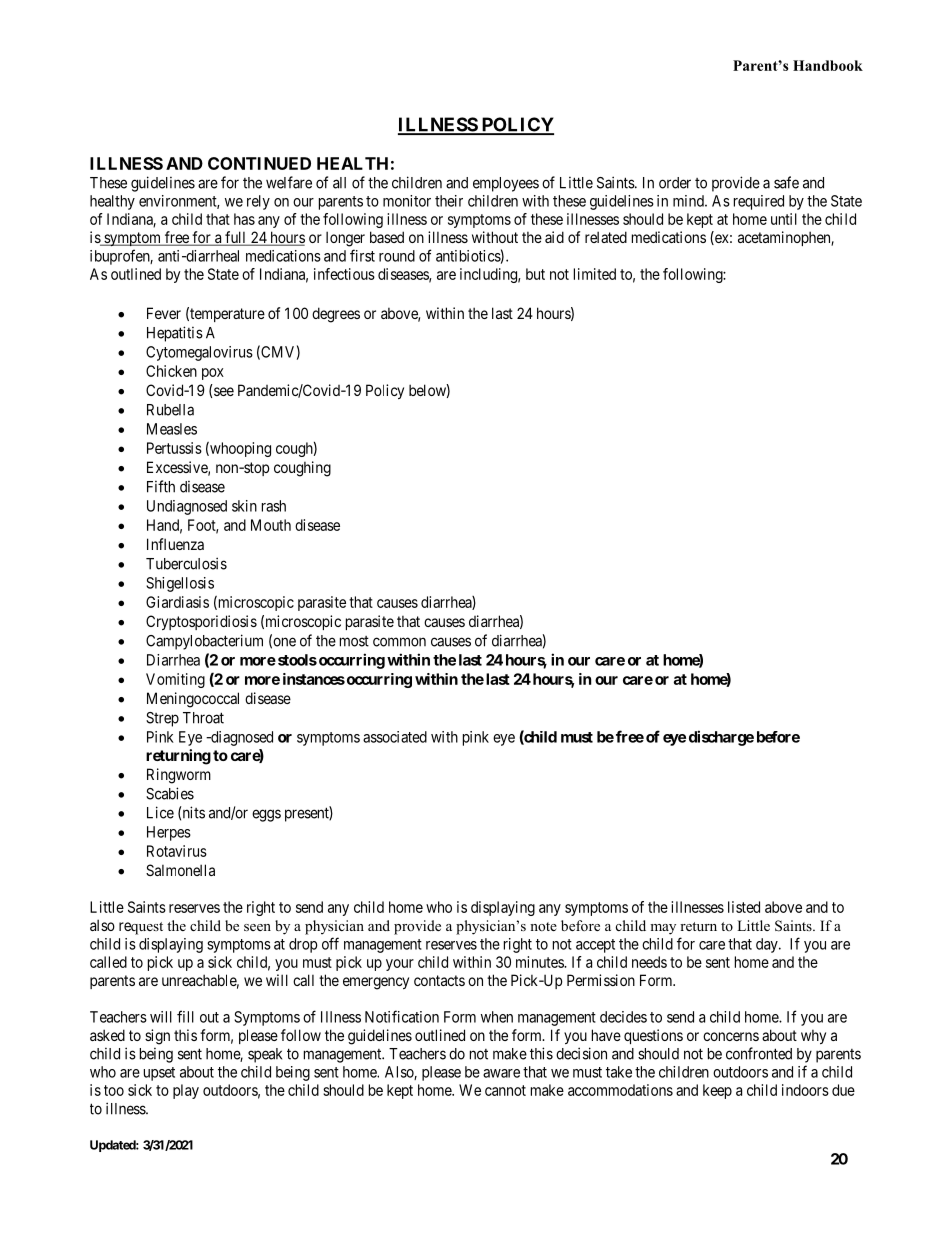 The image size is (952, 1233). What do you see at coordinates (274, 506) in the screenshot?
I see `rash` at bounding box center [274, 506].
